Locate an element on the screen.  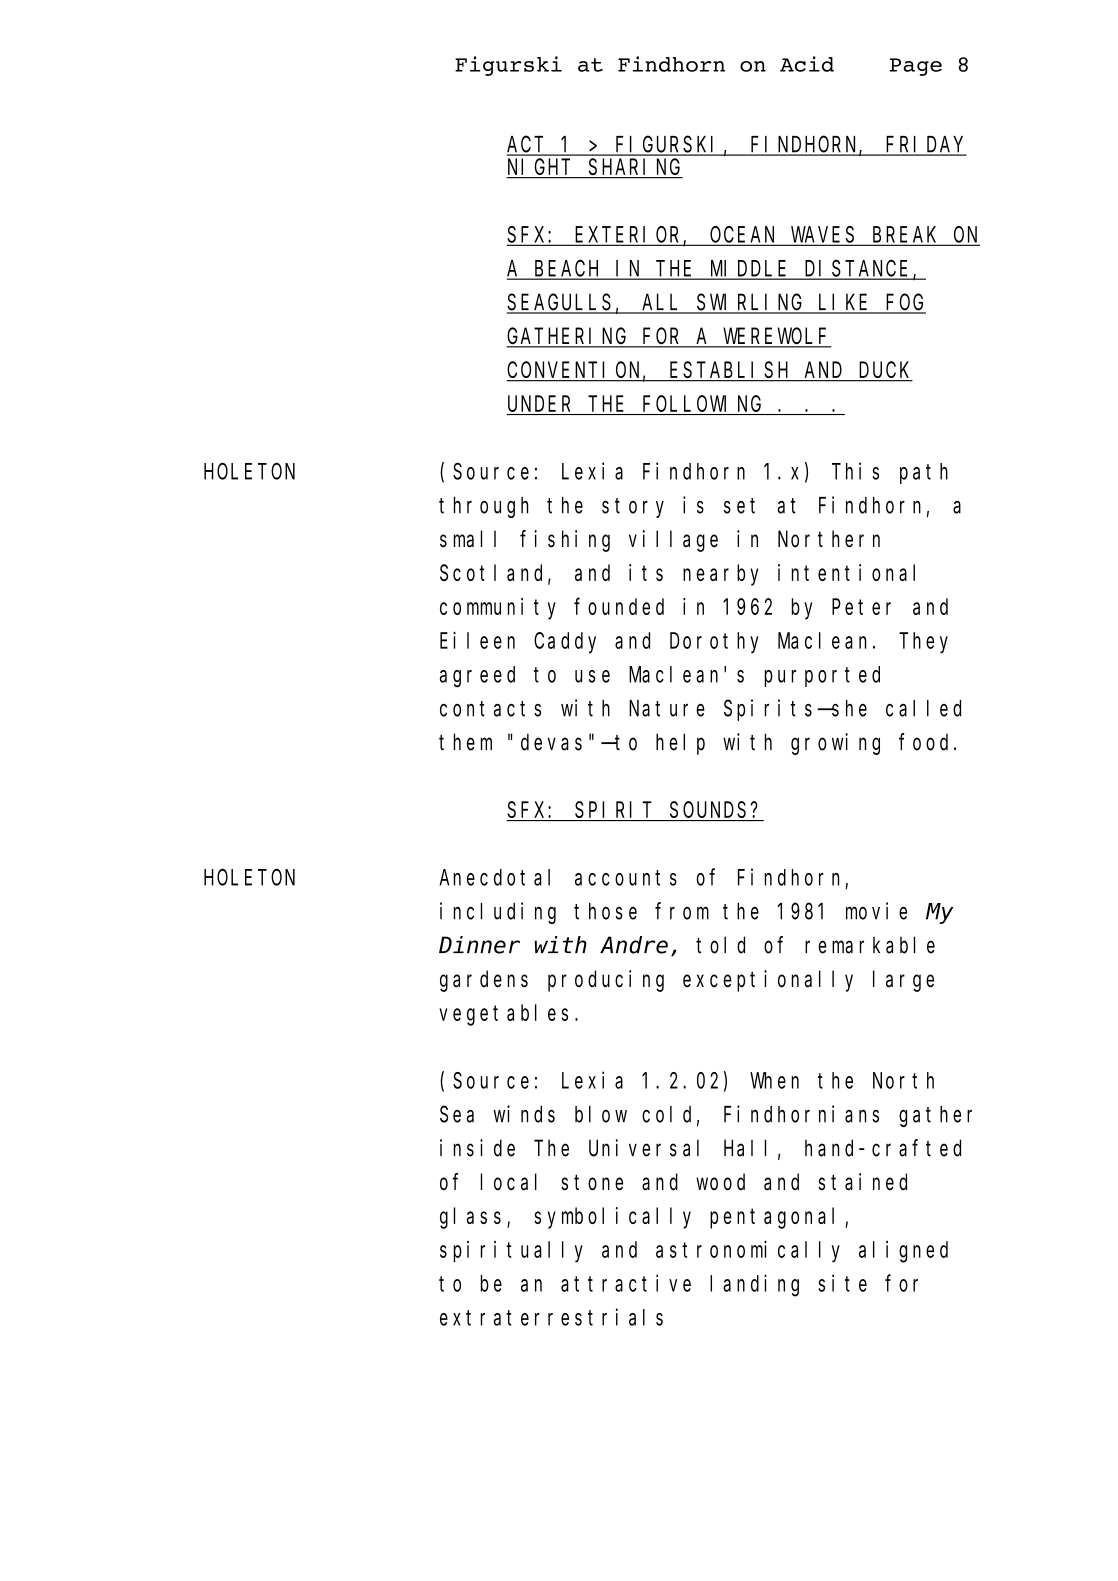
from is located at coordinates (682, 911).
